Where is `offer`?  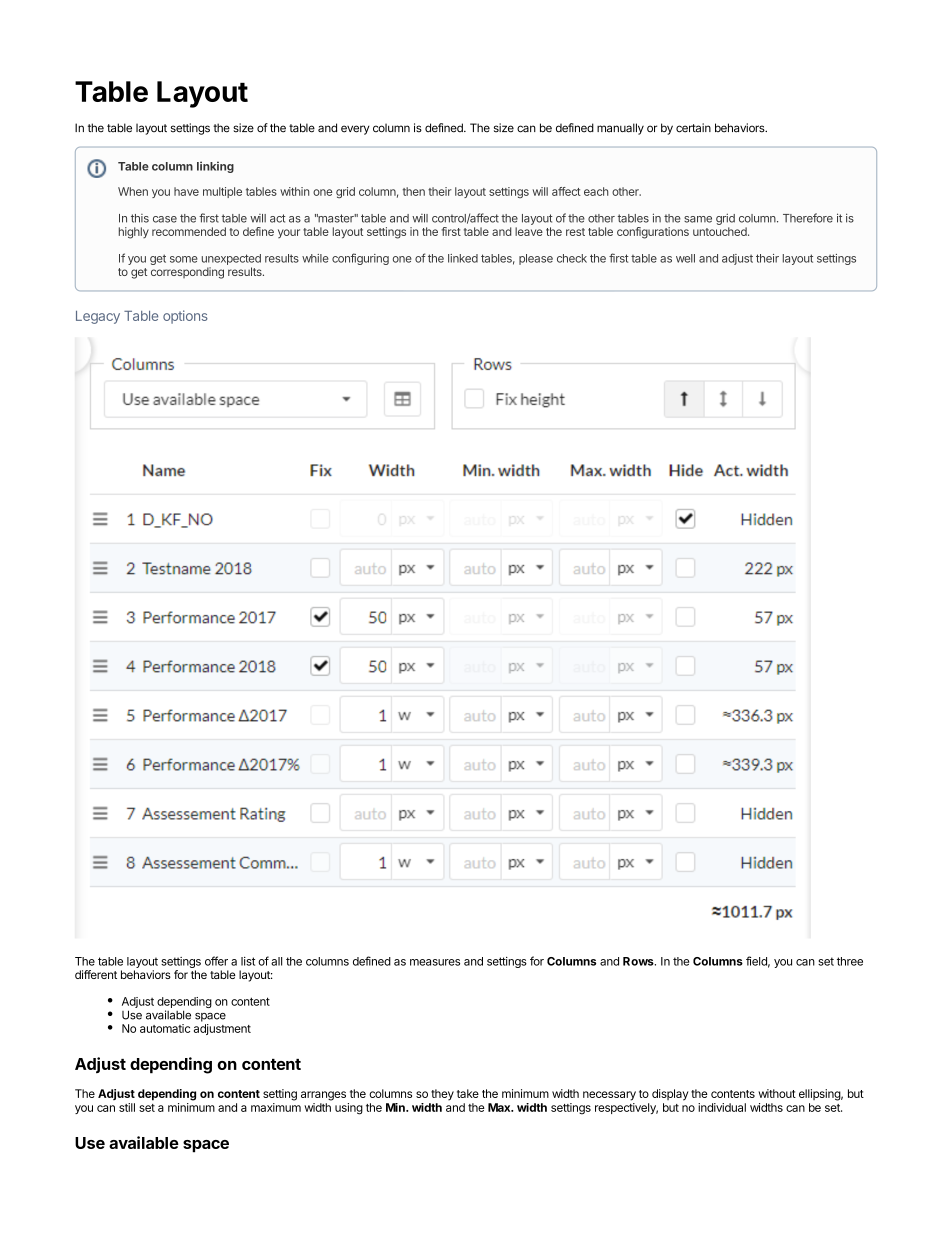 offer is located at coordinates (216, 961).
